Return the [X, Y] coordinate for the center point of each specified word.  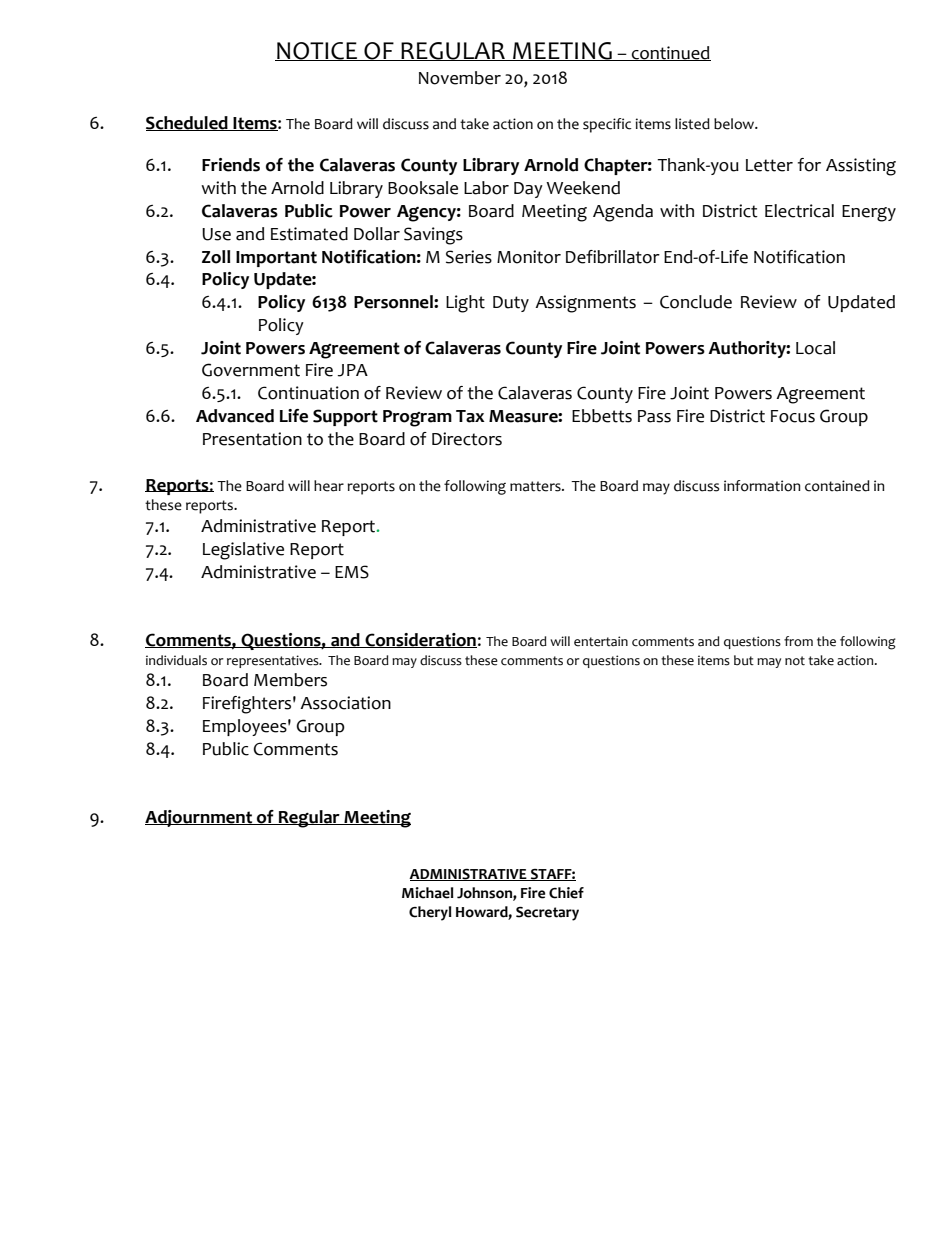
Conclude [696, 302]
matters [536, 486]
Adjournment [200, 818]
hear [329, 486]
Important [276, 259]
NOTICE [317, 51]
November [460, 78]
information [762, 486]
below [735, 124]
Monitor [529, 257]
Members [290, 680]
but [744, 660]
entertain [601, 641]
